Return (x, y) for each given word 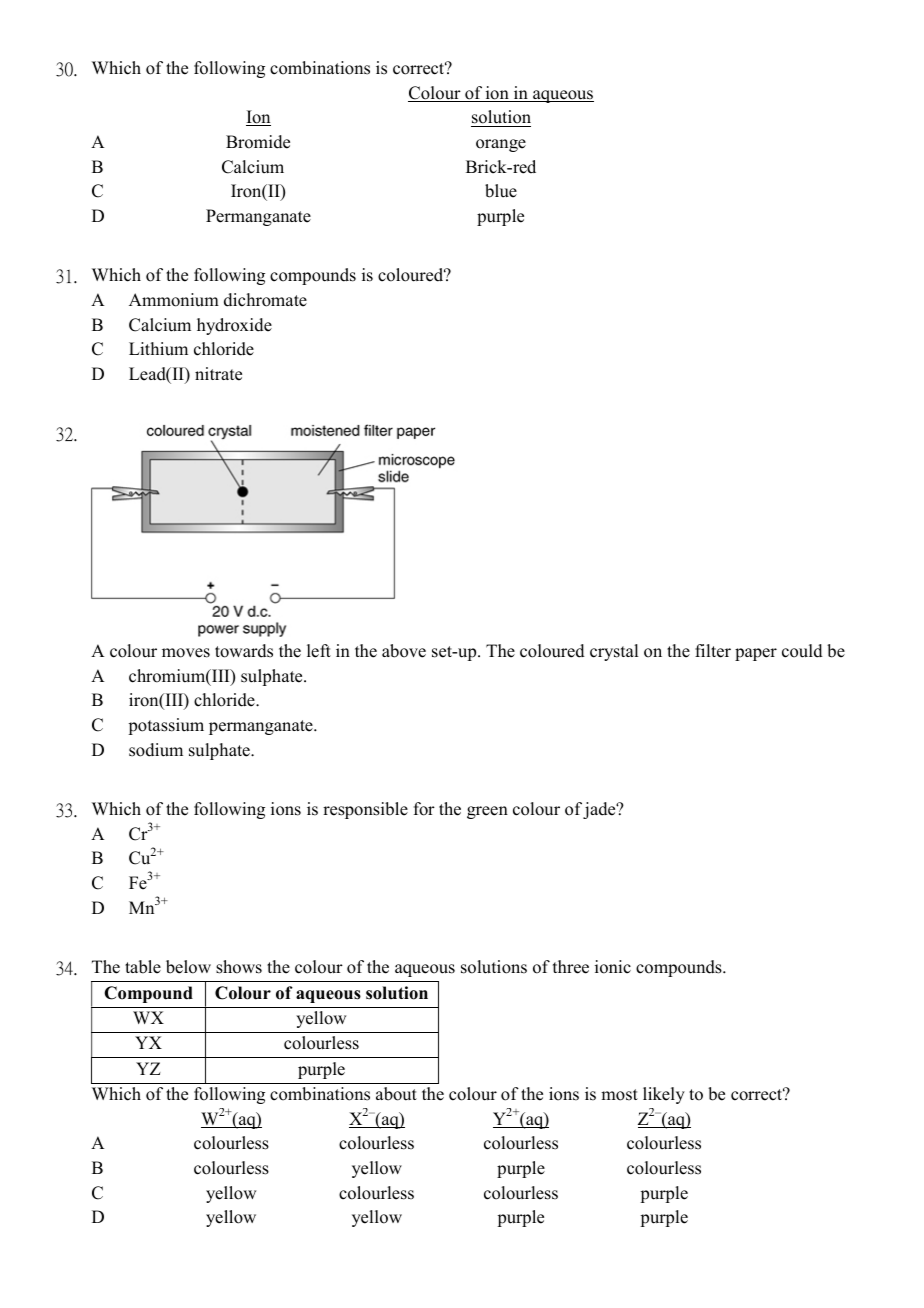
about (396, 1094)
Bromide (258, 142)
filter (713, 651)
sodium (156, 750)
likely (664, 1095)
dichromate (265, 300)
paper (756, 654)
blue (501, 191)
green (487, 812)
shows (239, 967)
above (404, 651)
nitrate (218, 374)
